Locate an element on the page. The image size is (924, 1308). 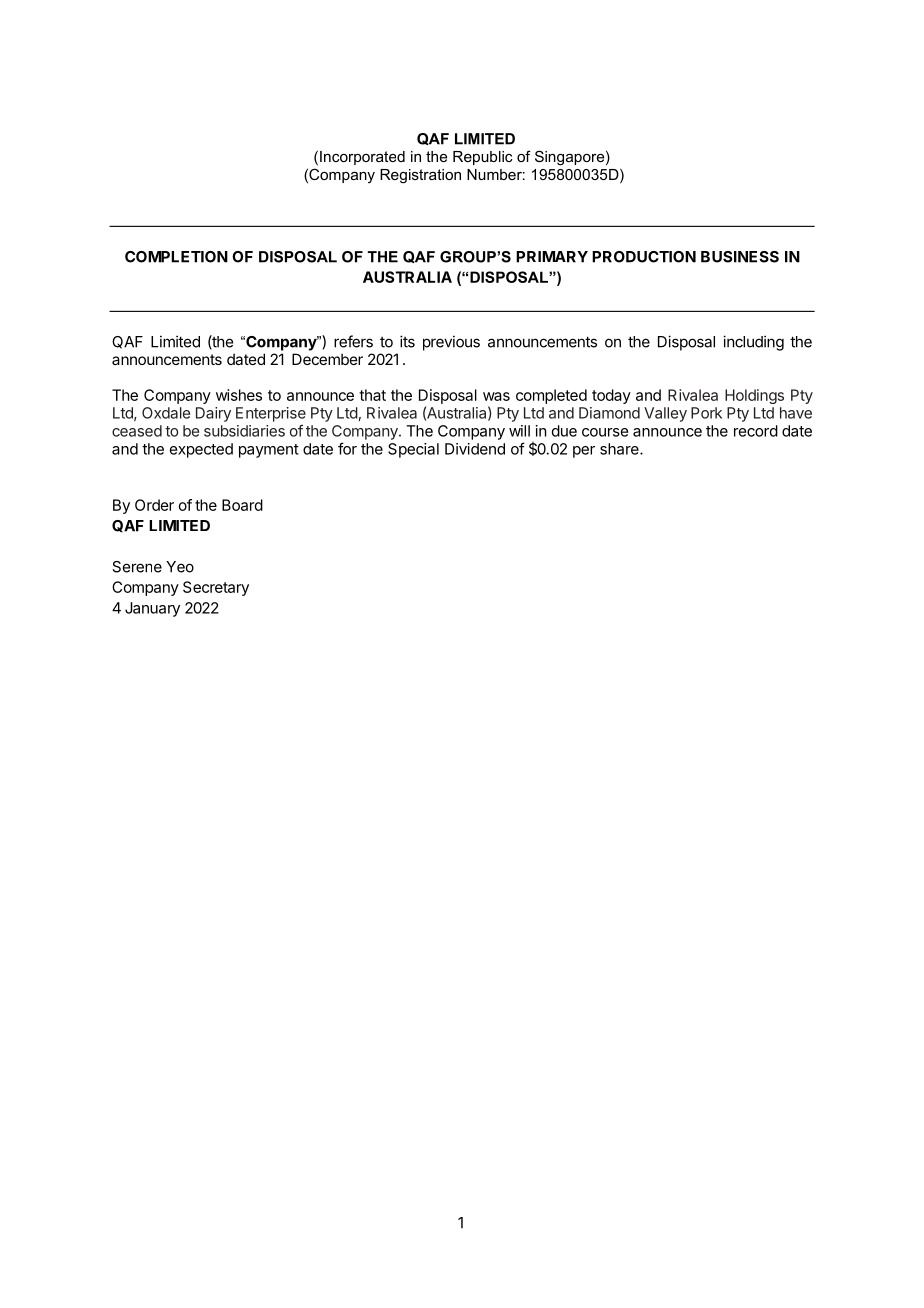
PRIMARY is located at coordinates (552, 257).
